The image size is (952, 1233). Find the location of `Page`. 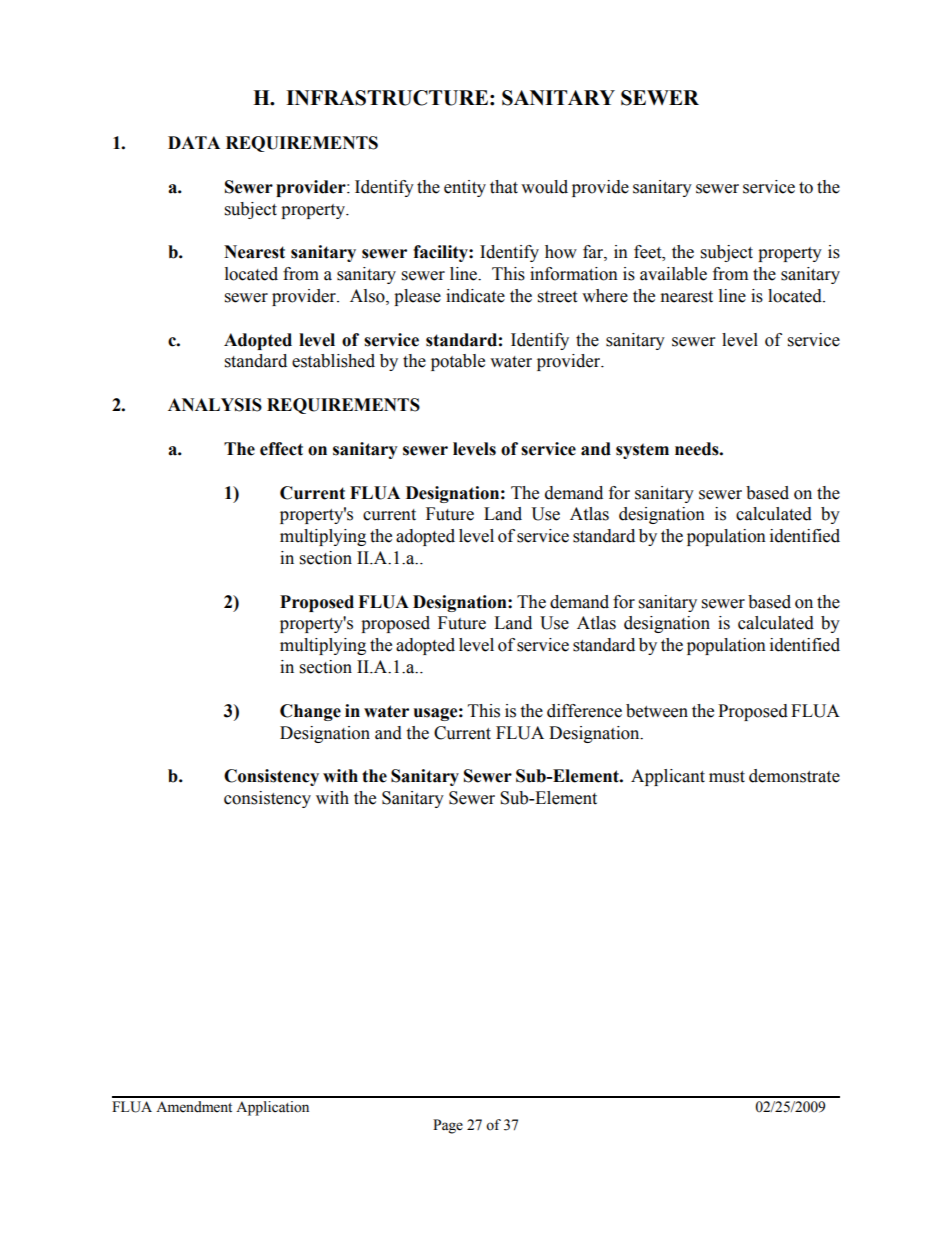

Page is located at coordinates (448, 1126).
